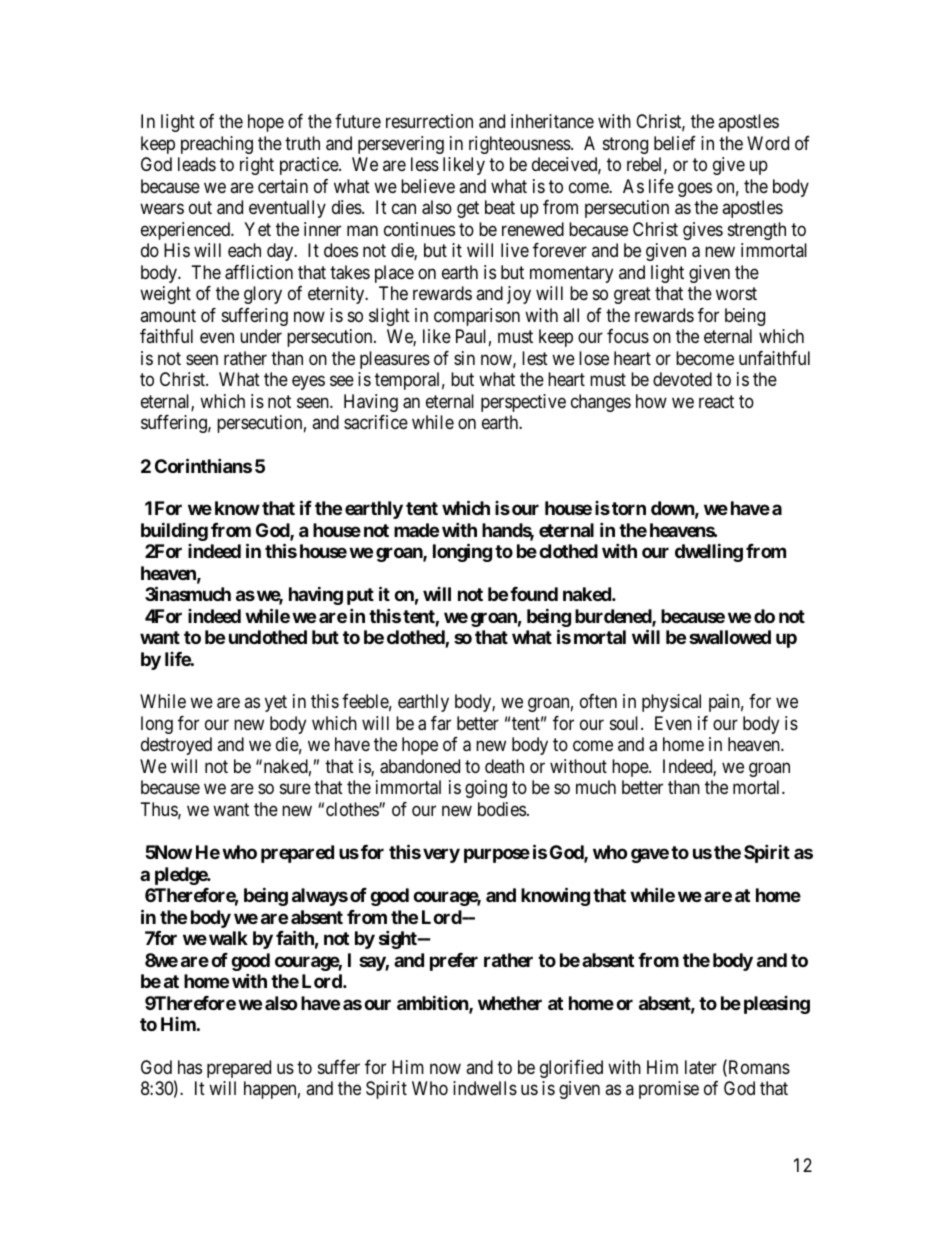  Describe the element at coordinates (197, 164) in the screenshot. I see `leads` at that location.
